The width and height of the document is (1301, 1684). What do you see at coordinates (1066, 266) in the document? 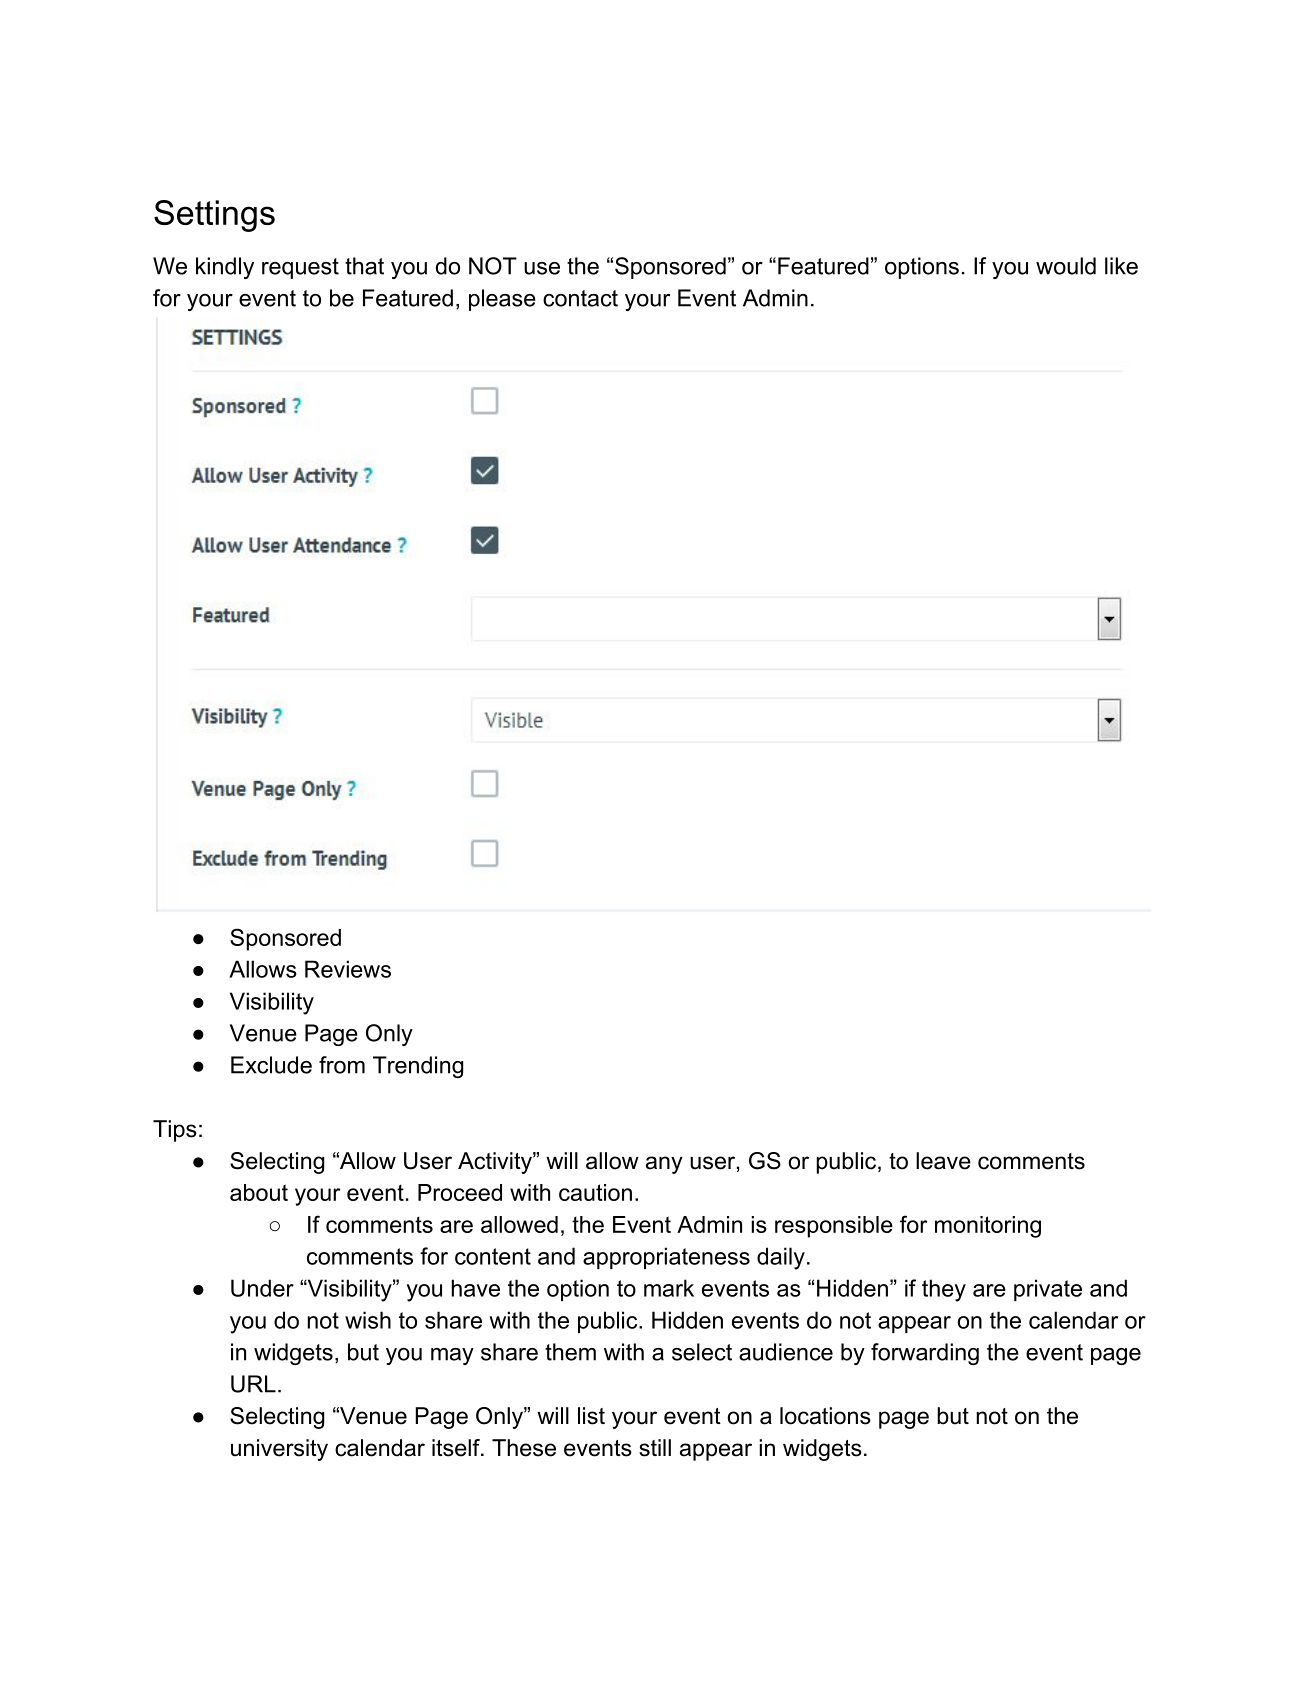
I see `would` at bounding box center [1066, 266].
